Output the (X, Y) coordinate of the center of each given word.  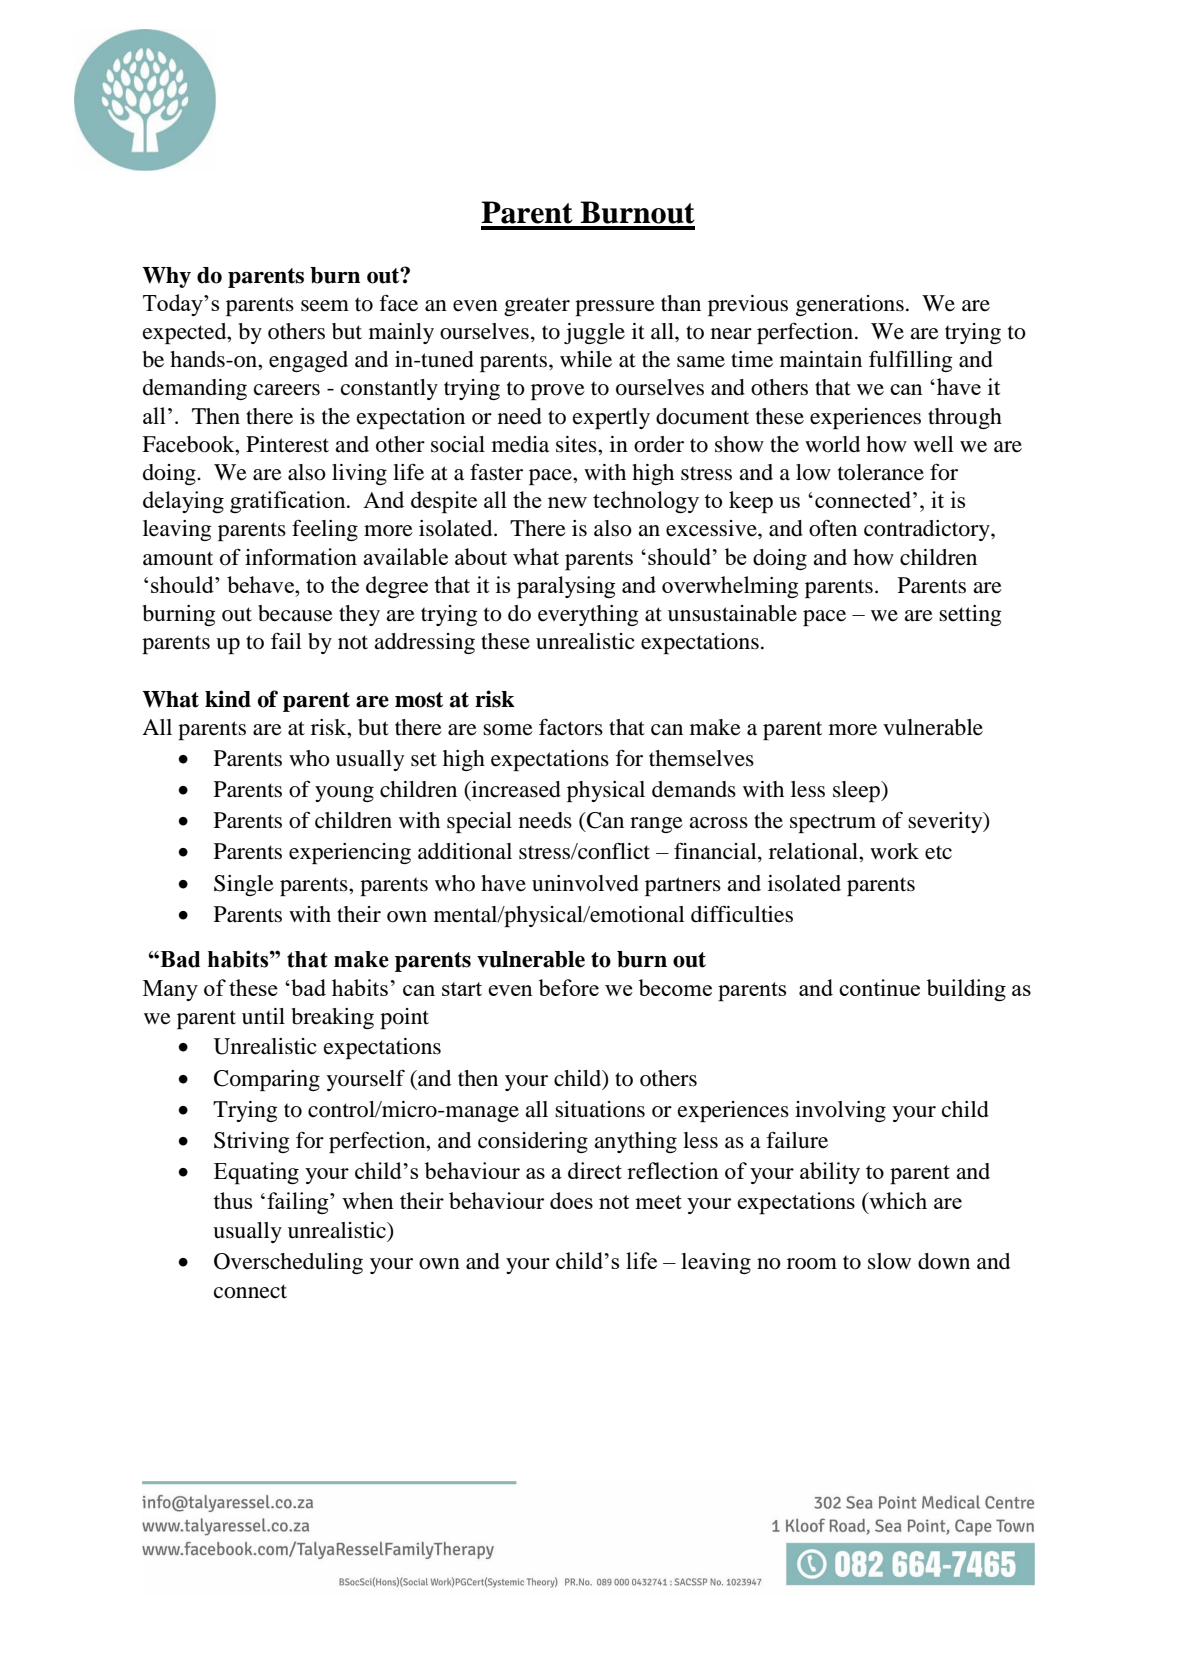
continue (879, 987)
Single (244, 885)
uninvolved (585, 883)
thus (232, 1200)
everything (588, 615)
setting (970, 615)
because (295, 613)
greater (537, 306)
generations (850, 305)
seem (325, 306)
